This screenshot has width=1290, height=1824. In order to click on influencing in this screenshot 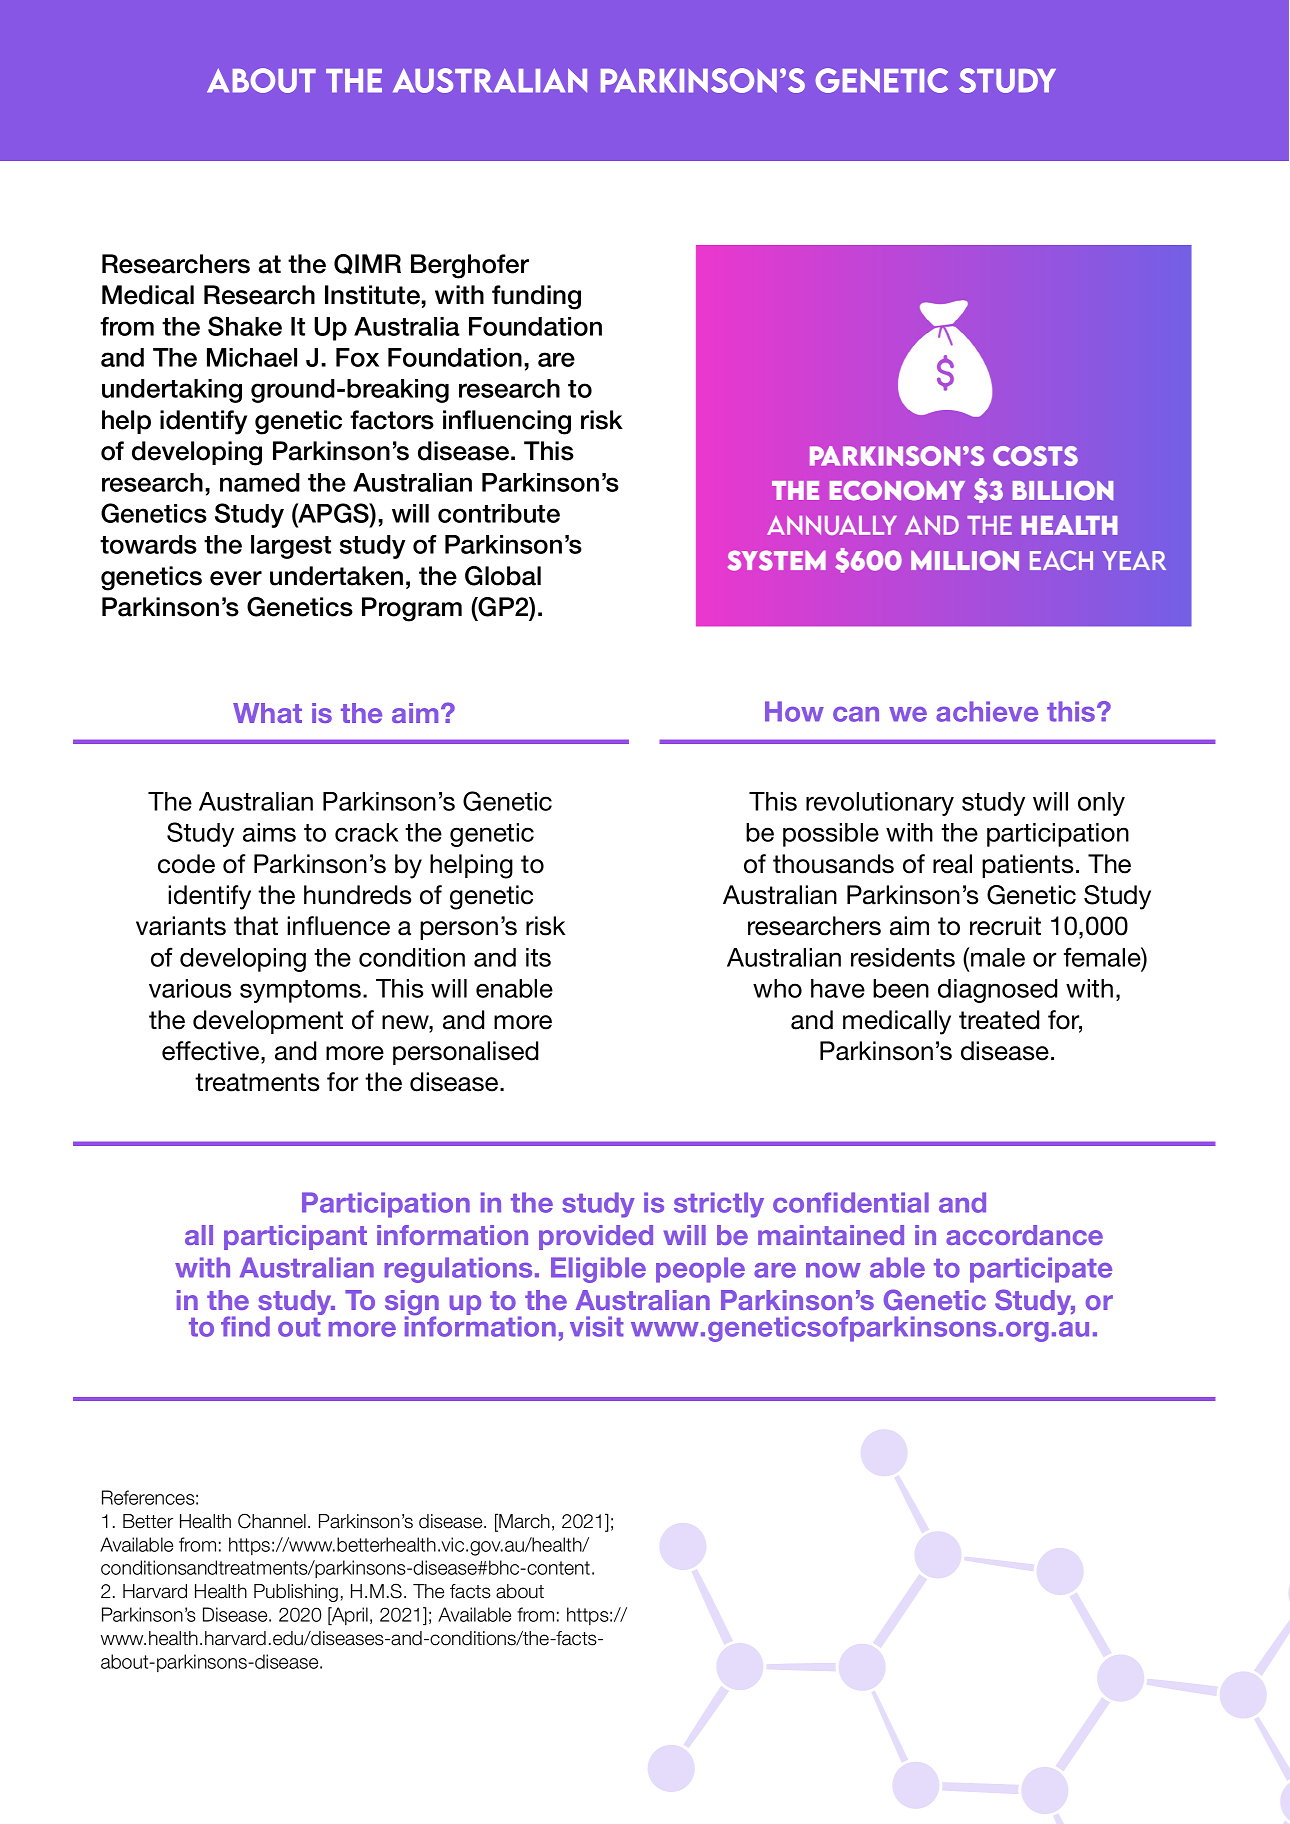, I will do `click(507, 422)`.
